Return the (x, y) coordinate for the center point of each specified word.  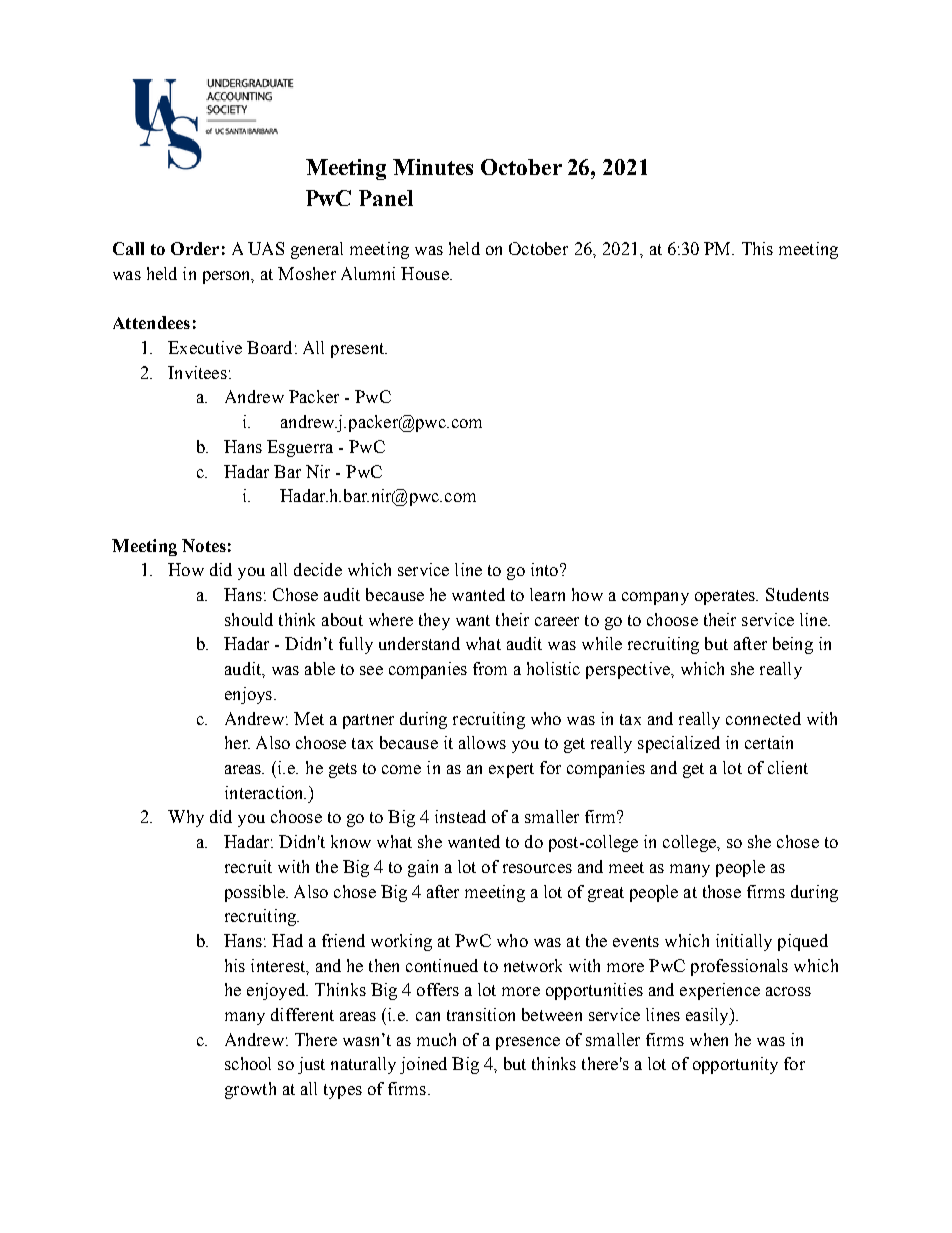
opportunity (735, 1065)
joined (423, 1065)
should (249, 619)
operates (726, 597)
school (248, 1063)
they (434, 621)
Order (195, 248)
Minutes (433, 167)
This (757, 248)
